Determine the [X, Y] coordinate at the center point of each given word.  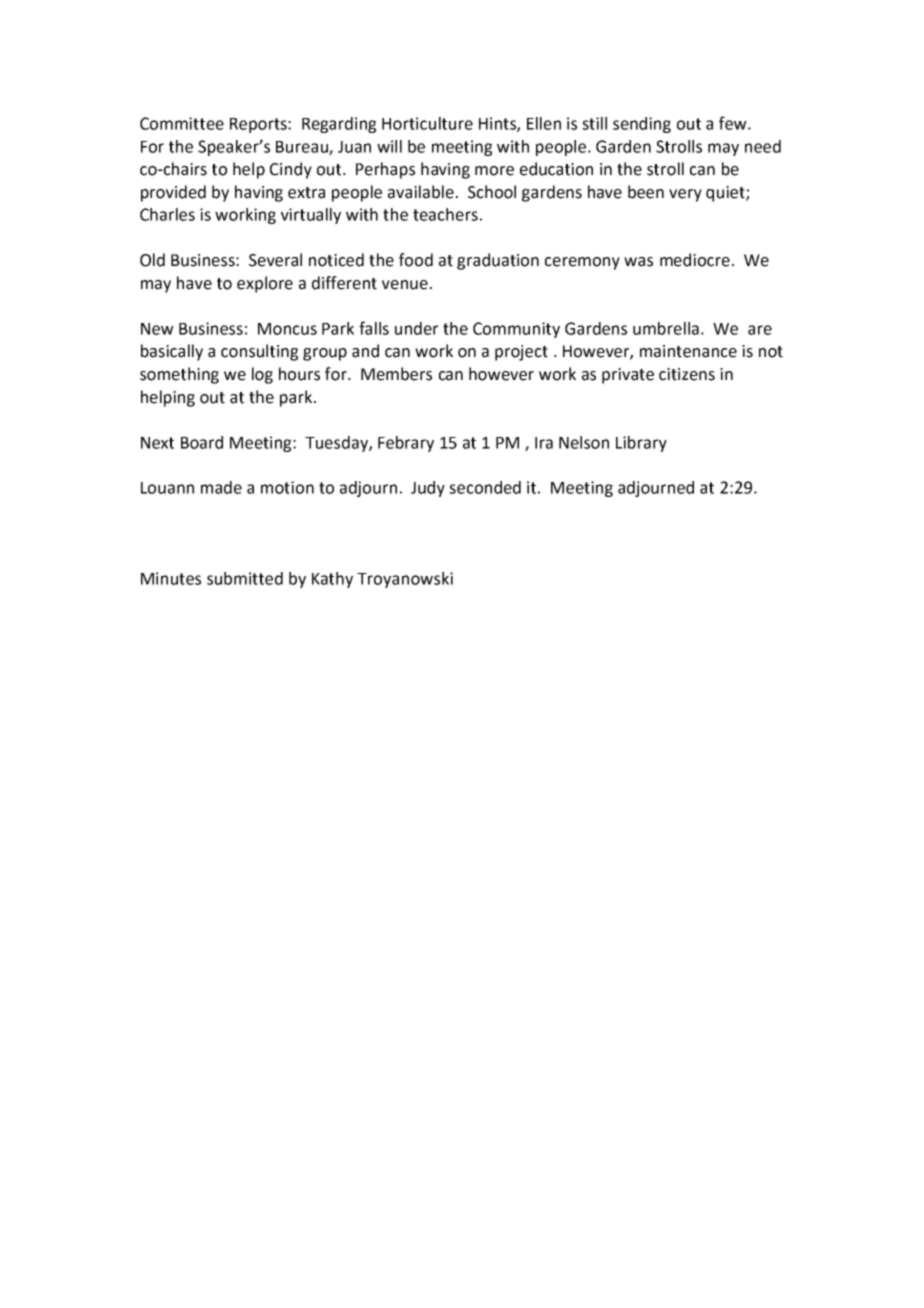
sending [642, 125]
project [521, 353]
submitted [245, 578]
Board [202, 442]
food [416, 260]
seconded [485, 487]
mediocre [695, 260]
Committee [182, 123]
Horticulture [427, 123]
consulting [259, 352]
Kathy [332, 580]
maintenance [688, 351]
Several [275, 260]
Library [641, 444]
